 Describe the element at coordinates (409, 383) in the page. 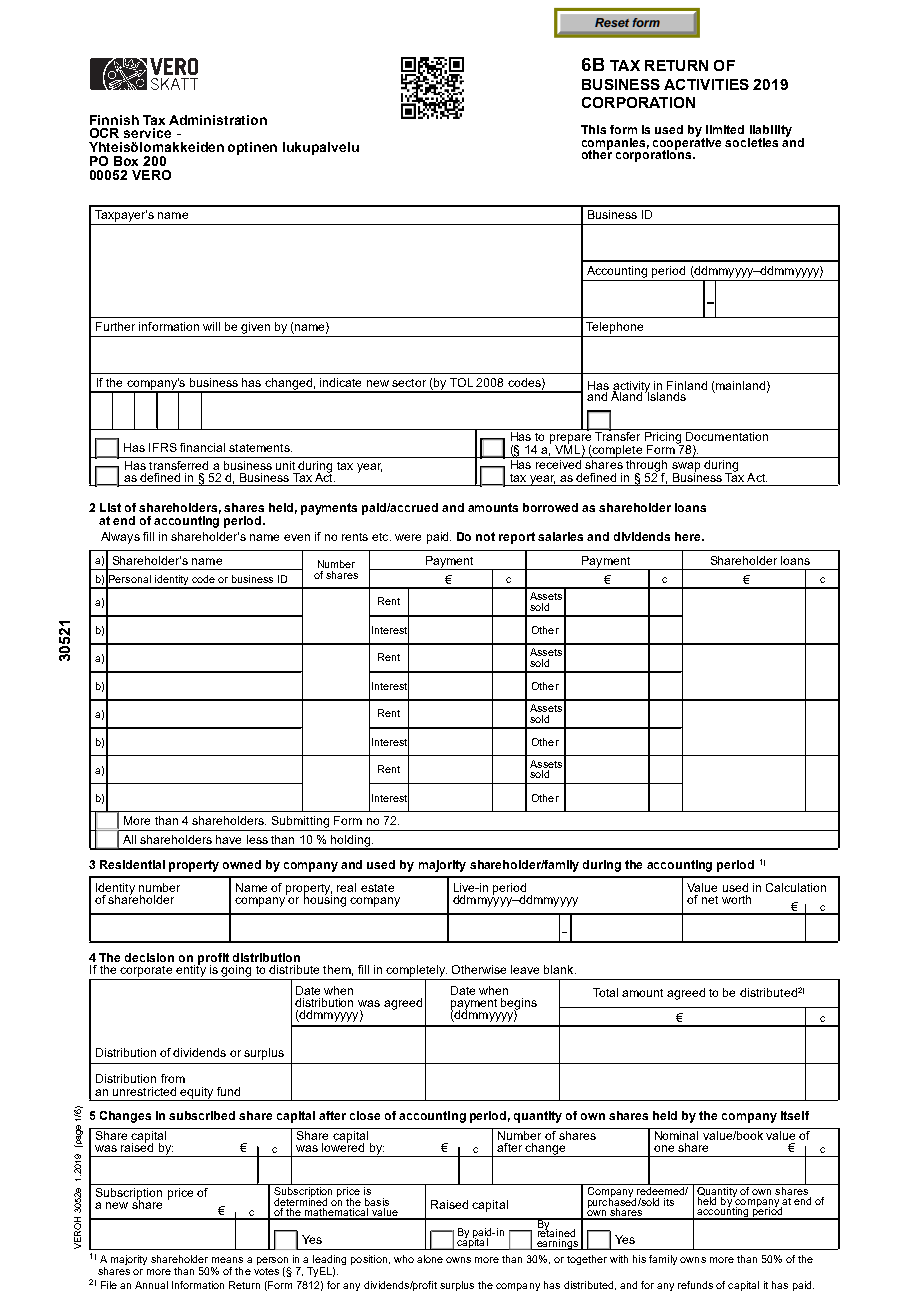

I see `sector` at that location.
